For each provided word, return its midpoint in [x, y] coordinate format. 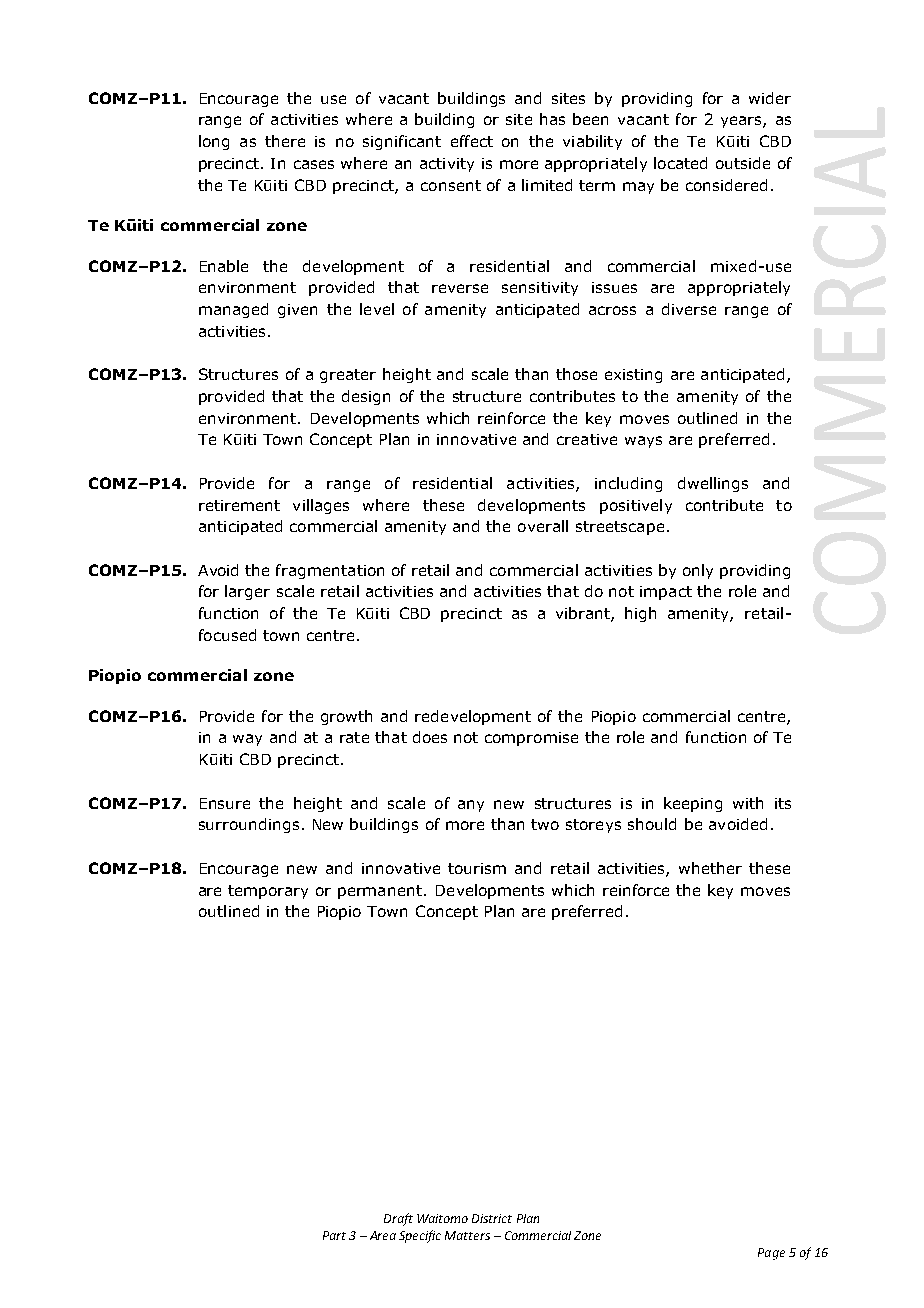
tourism [477, 868]
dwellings [713, 484]
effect [472, 141]
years [742, 122]
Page [771, 1254]
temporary [268, 892]
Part [334, 1235]
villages [321, 506]
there [285, 141]
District [492, 1218]
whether [710, 868]
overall [543, 526]
